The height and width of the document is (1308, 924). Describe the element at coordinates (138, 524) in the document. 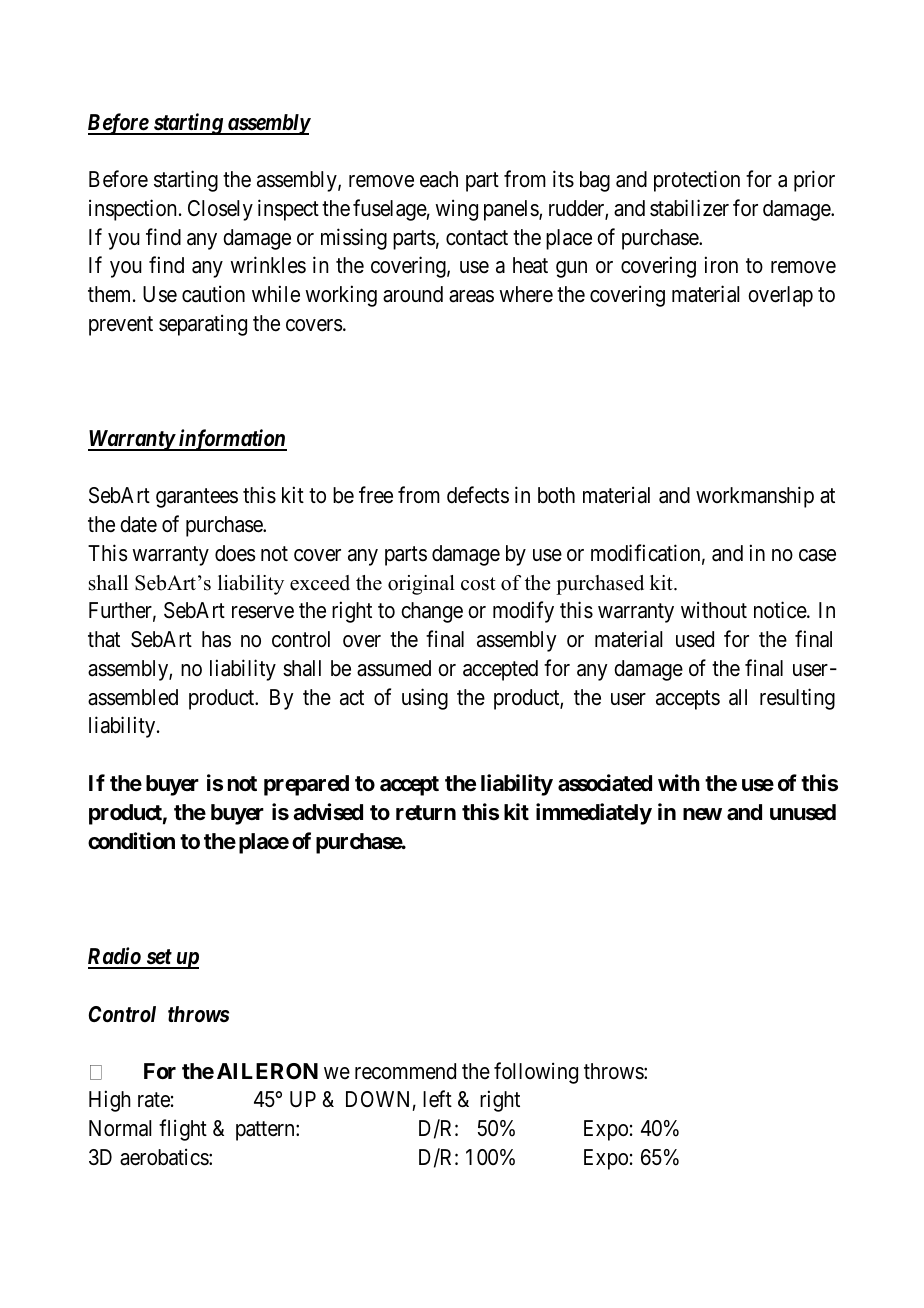

I see `date` at that location.
